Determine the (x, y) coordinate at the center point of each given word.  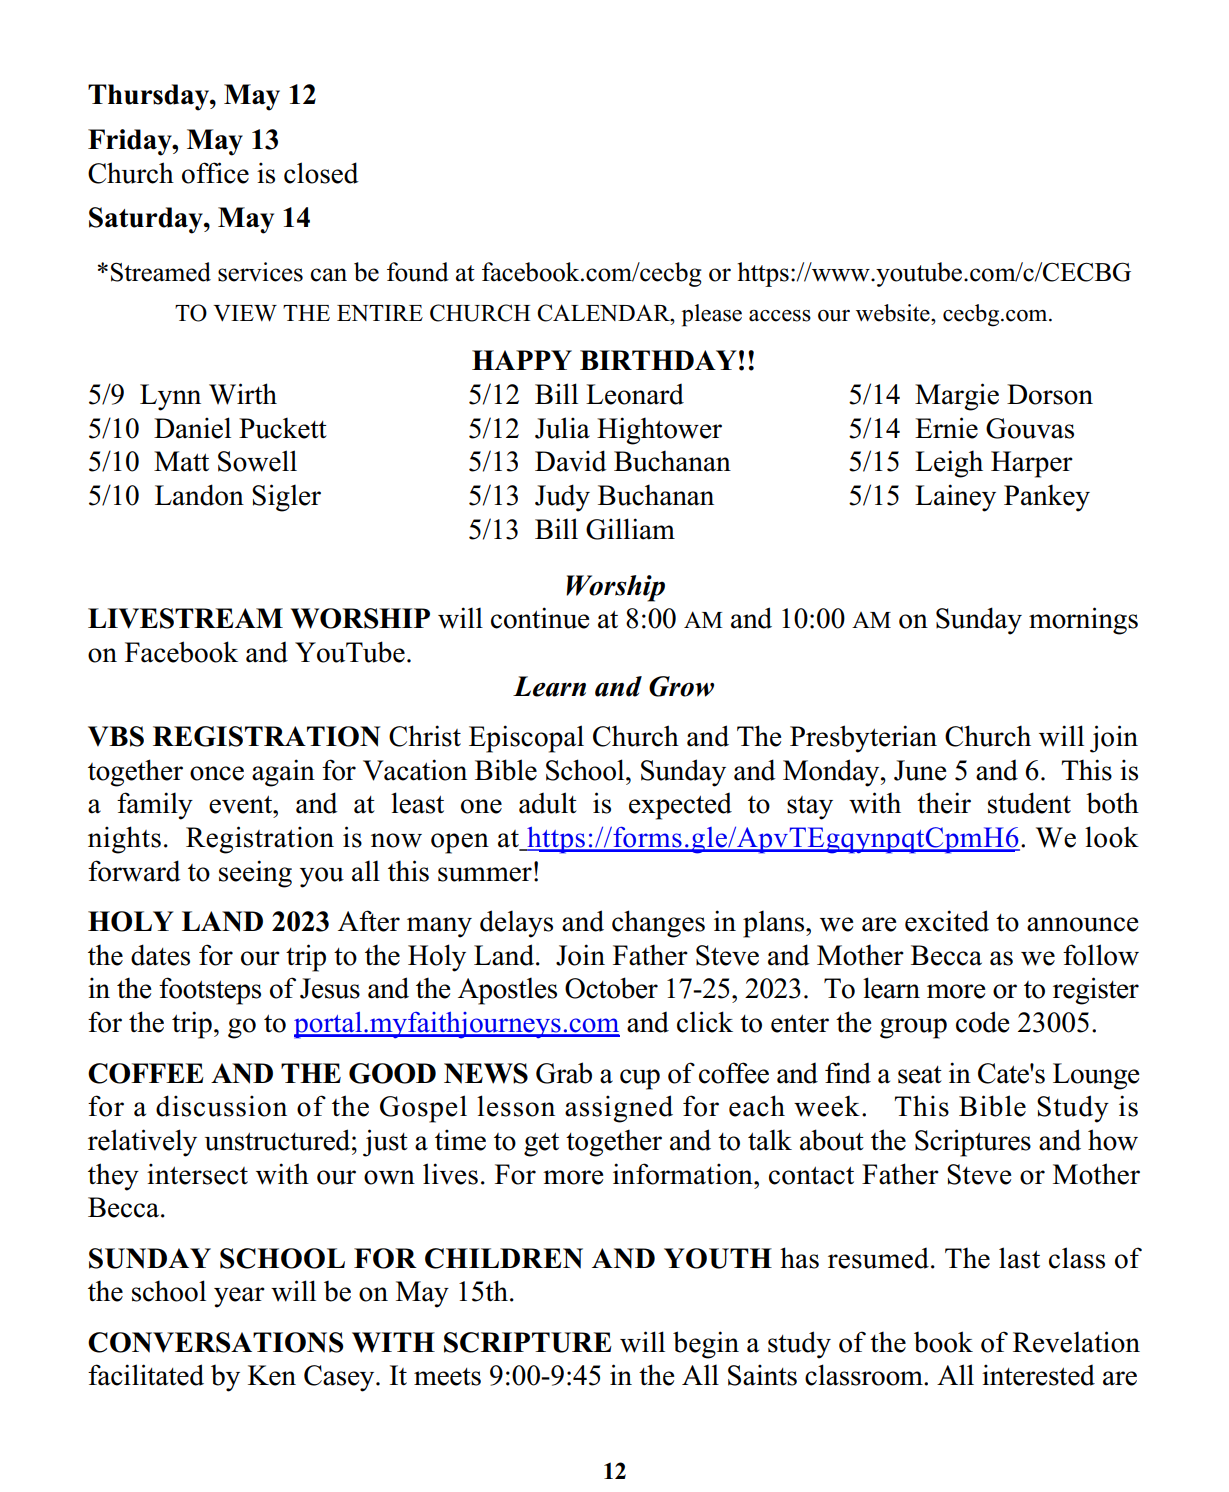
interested (1038, 1375)
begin (706, 1345)
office (215, 173)
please (712, 315)
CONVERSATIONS (216, 1342)
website (894, 313)
